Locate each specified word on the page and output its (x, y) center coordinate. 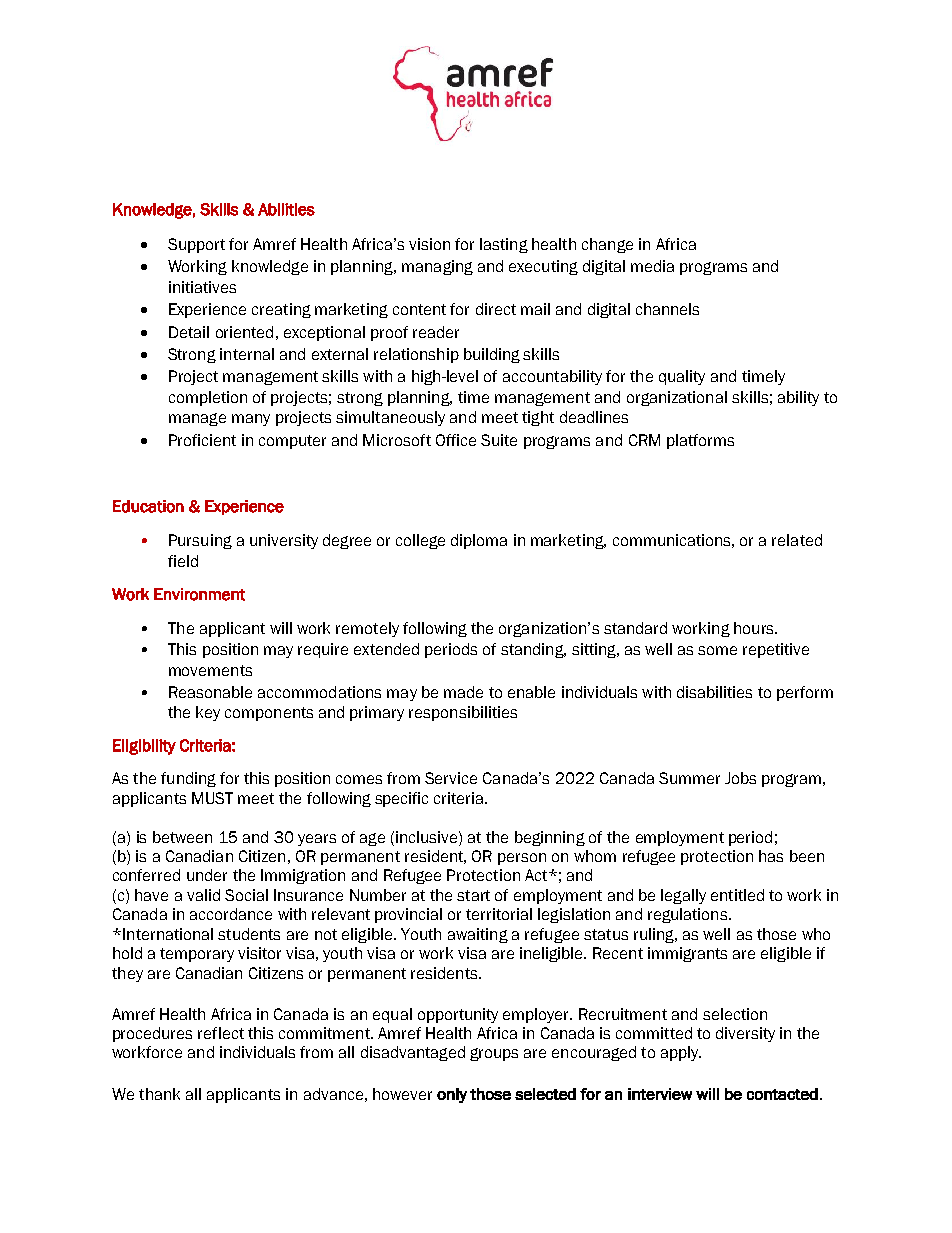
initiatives (202, 287)
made (463, 692)
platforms (700, 441)
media (652, 266)
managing (437, 267)
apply (681, 1053)
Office (456, 440)
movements (210, 670)
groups (494, 1054)
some (717, 650)
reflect (221, 1033)
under (207, 875)
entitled (737, 895)
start (473, 895)
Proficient (202, 440)
